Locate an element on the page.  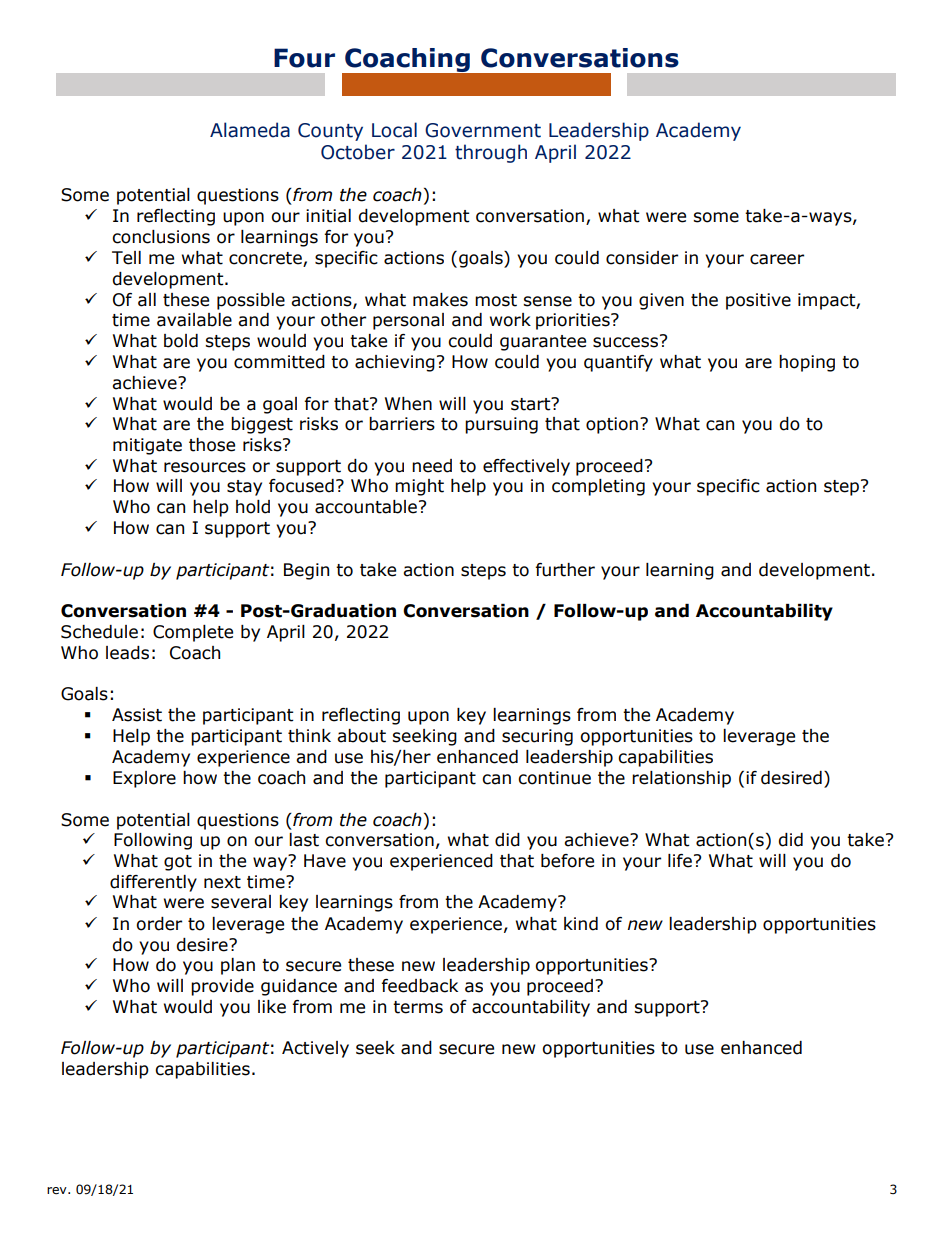
hold is located at coordinates (253, 507).
